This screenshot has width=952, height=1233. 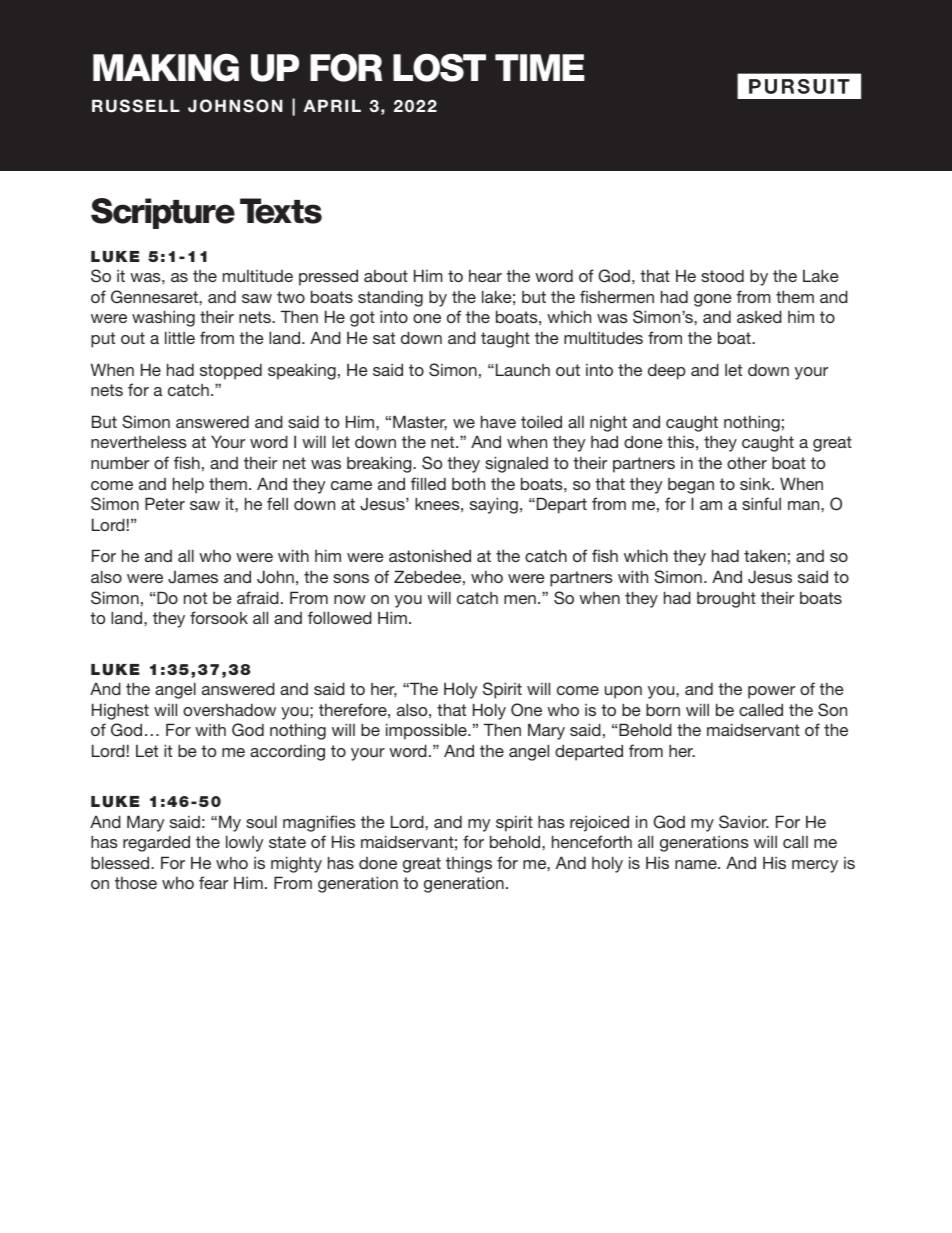 What do you see at coordinates (229, 709) in the screenshot?
I see `overshadow` at bounding box center [229, 709].
